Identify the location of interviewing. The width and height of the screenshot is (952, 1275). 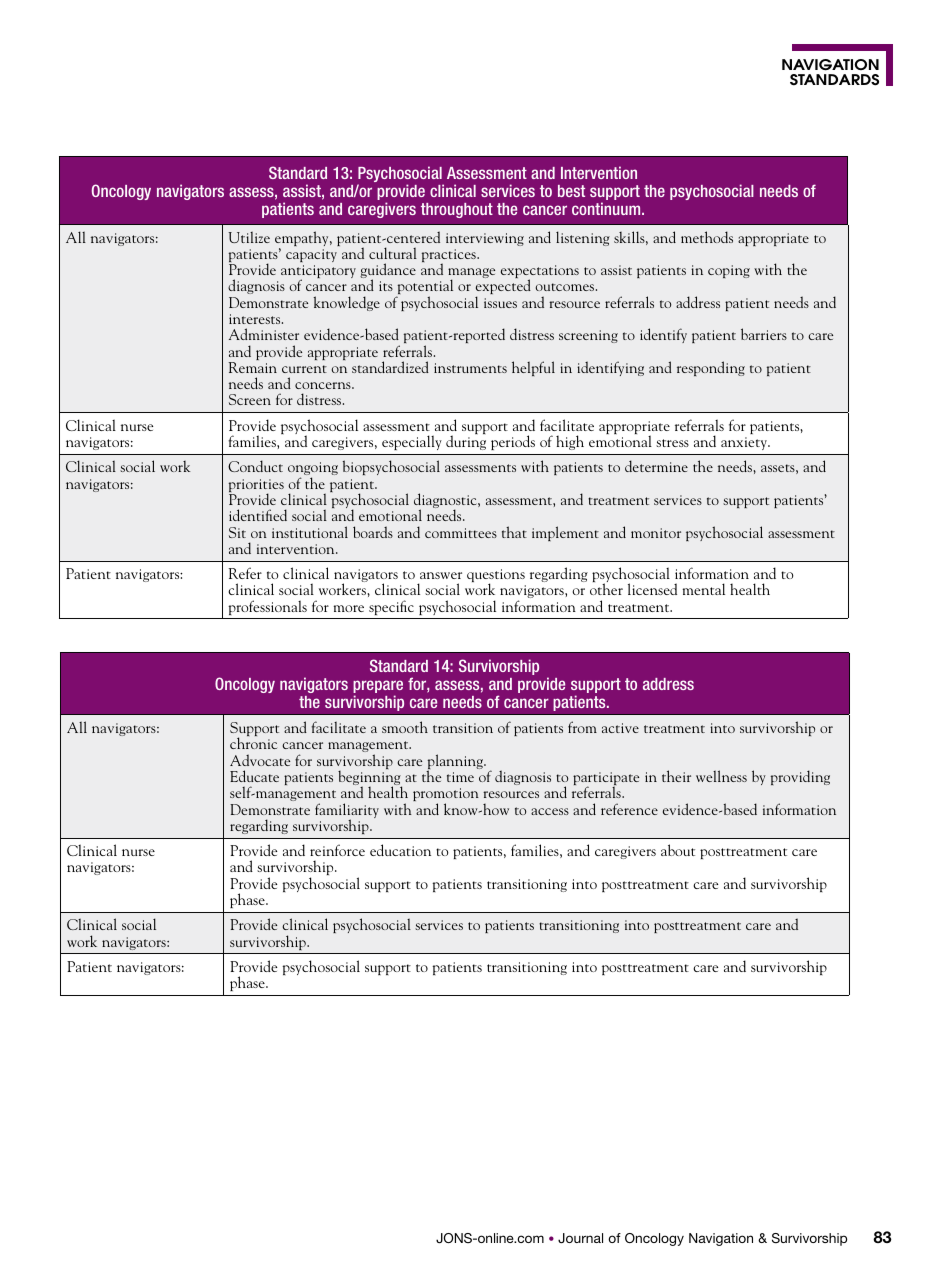
(485, 239).
